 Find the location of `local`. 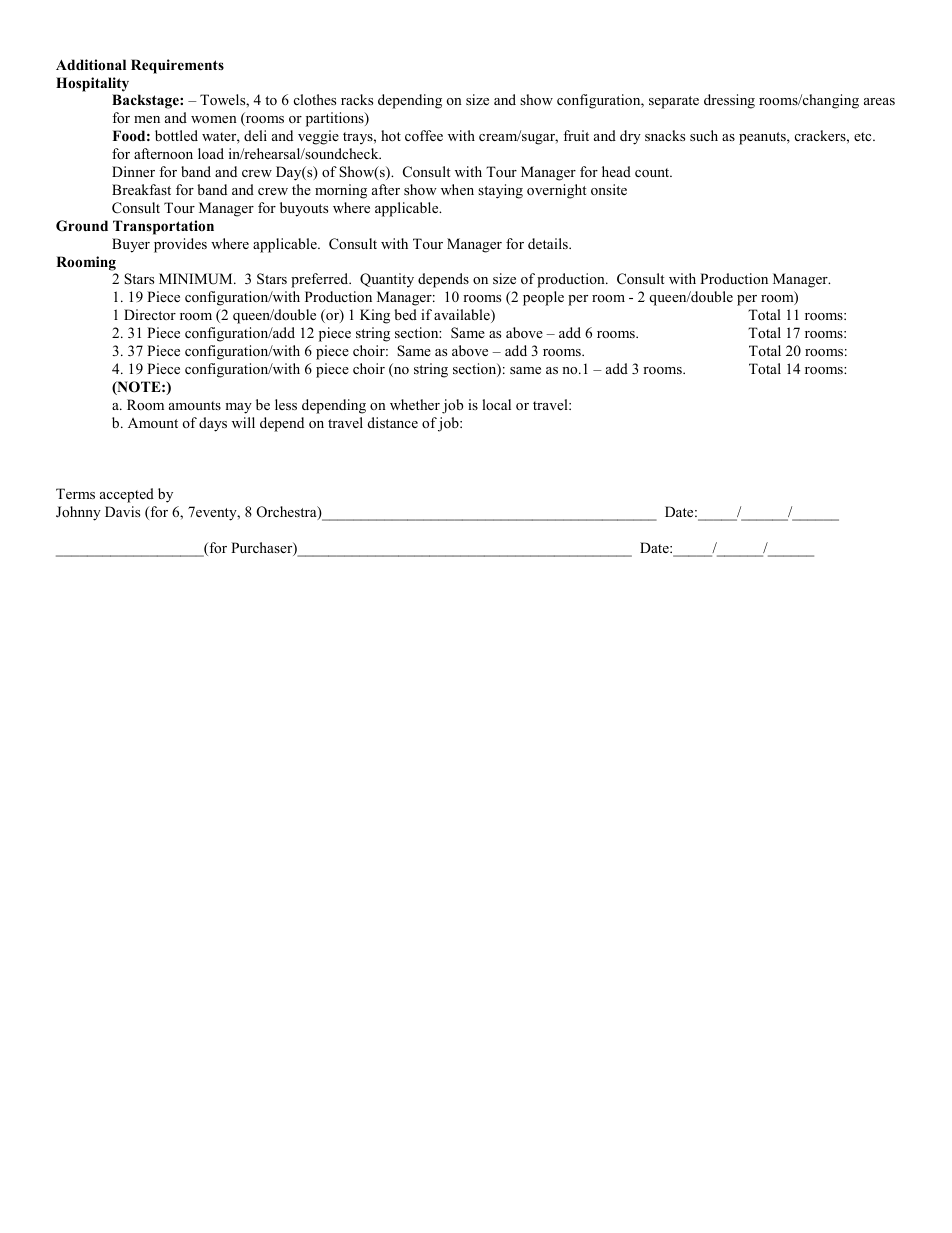

local is located at coordinates (496, 404).
